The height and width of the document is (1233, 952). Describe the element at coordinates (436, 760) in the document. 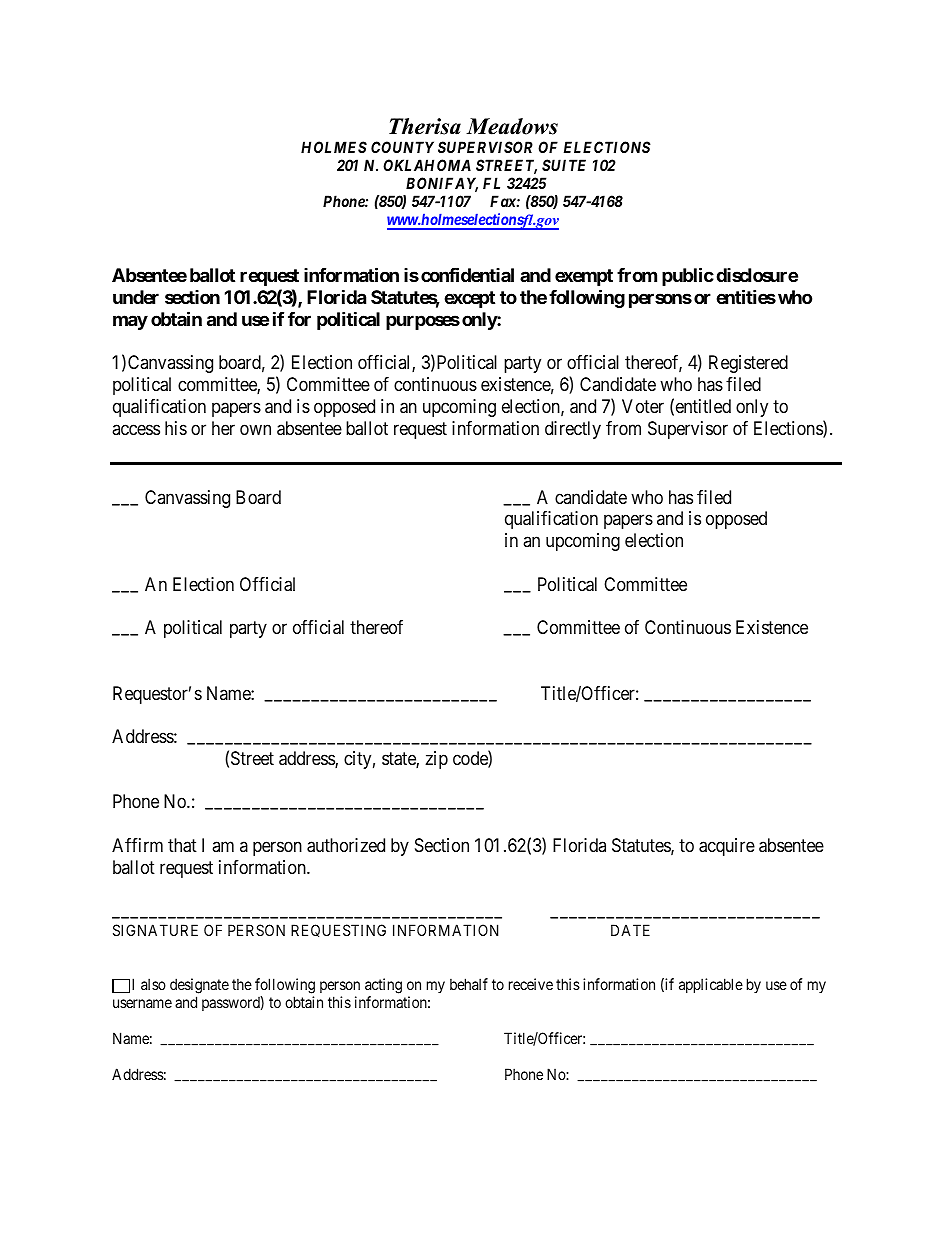

I see `zip` at that location.
